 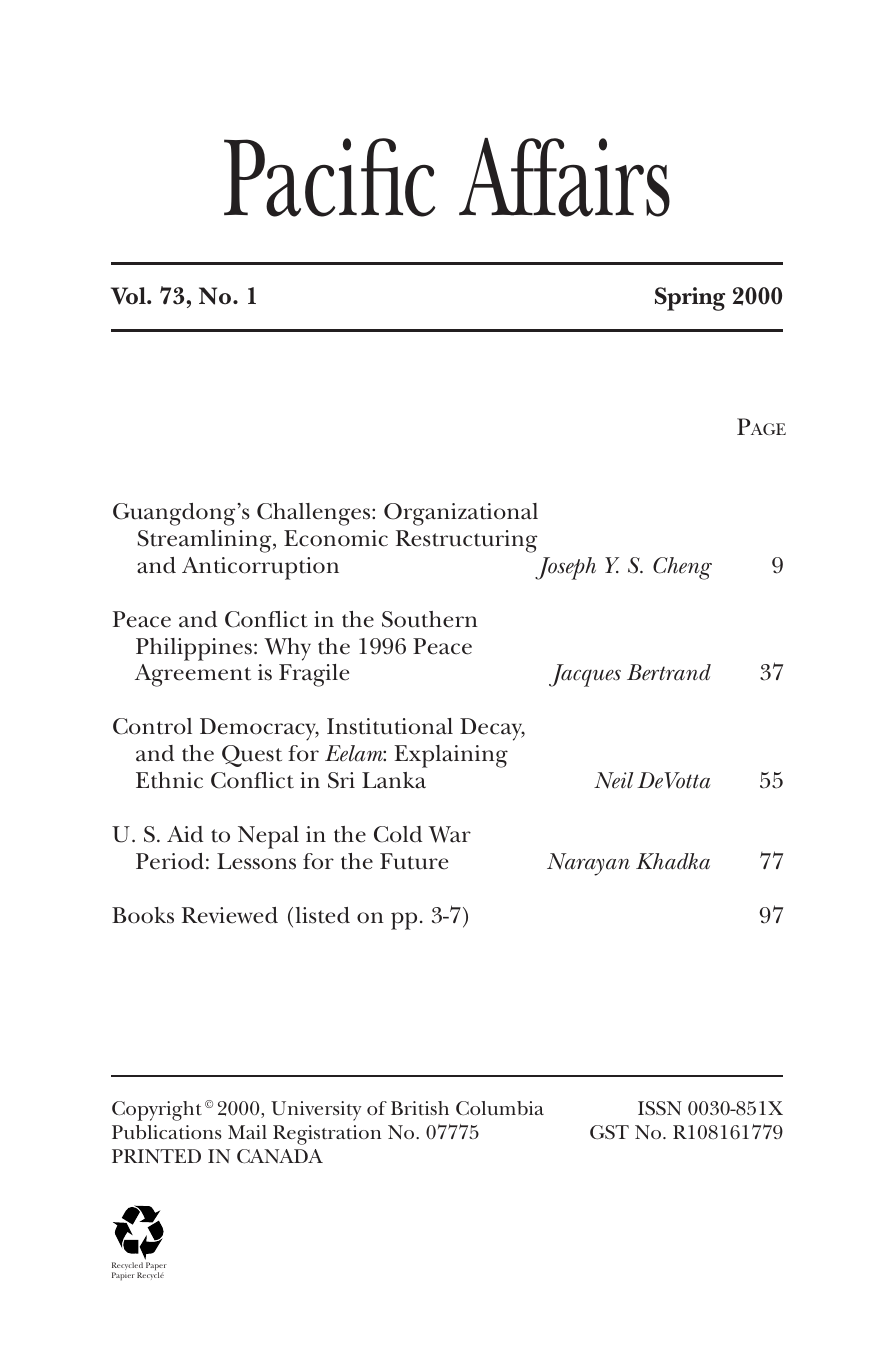 What do you see at coordinates (330, 177) in the image?
I see `Pacific` at bounding box center [330, 177].
